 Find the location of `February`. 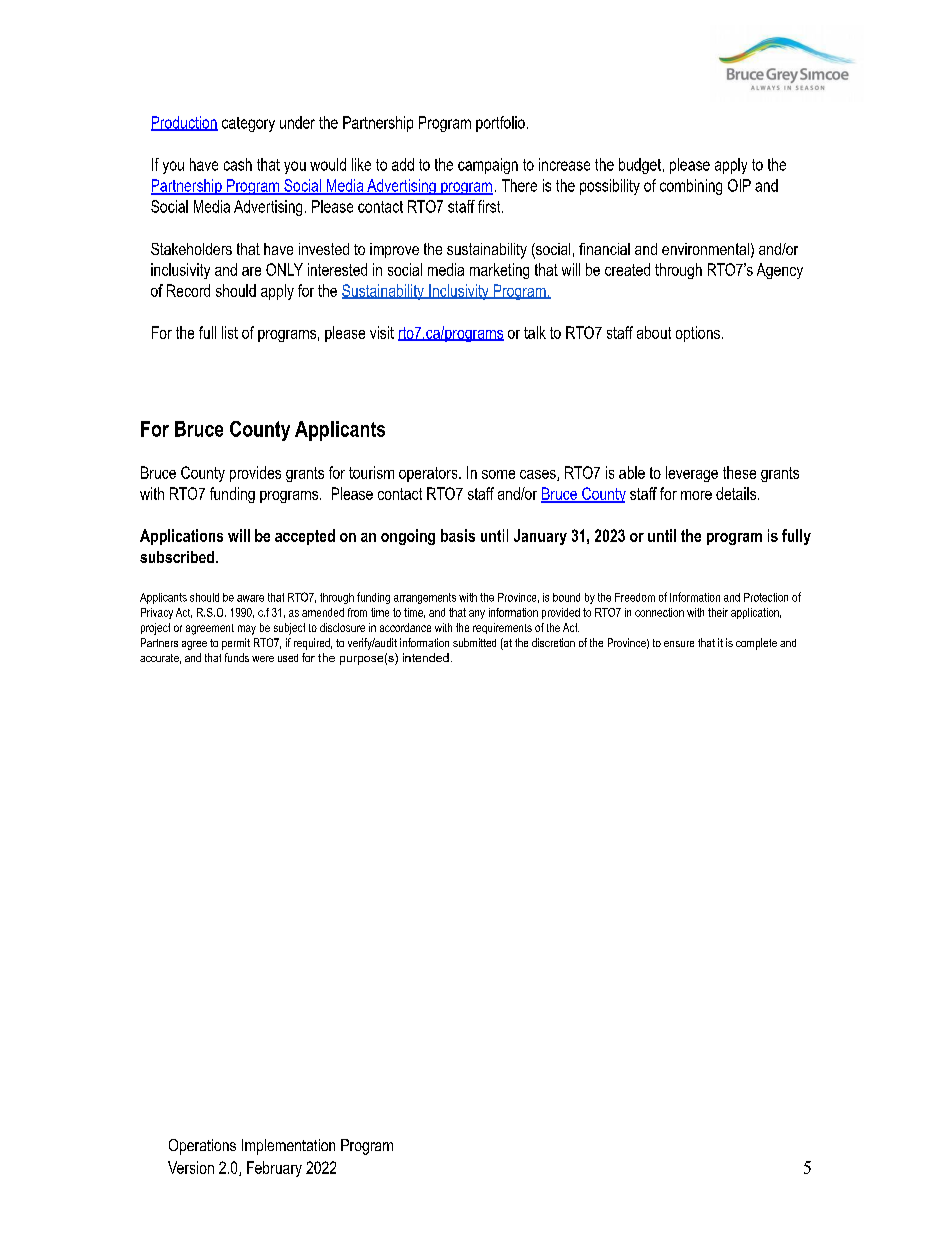

February is located at coordinates (274, 1169).
